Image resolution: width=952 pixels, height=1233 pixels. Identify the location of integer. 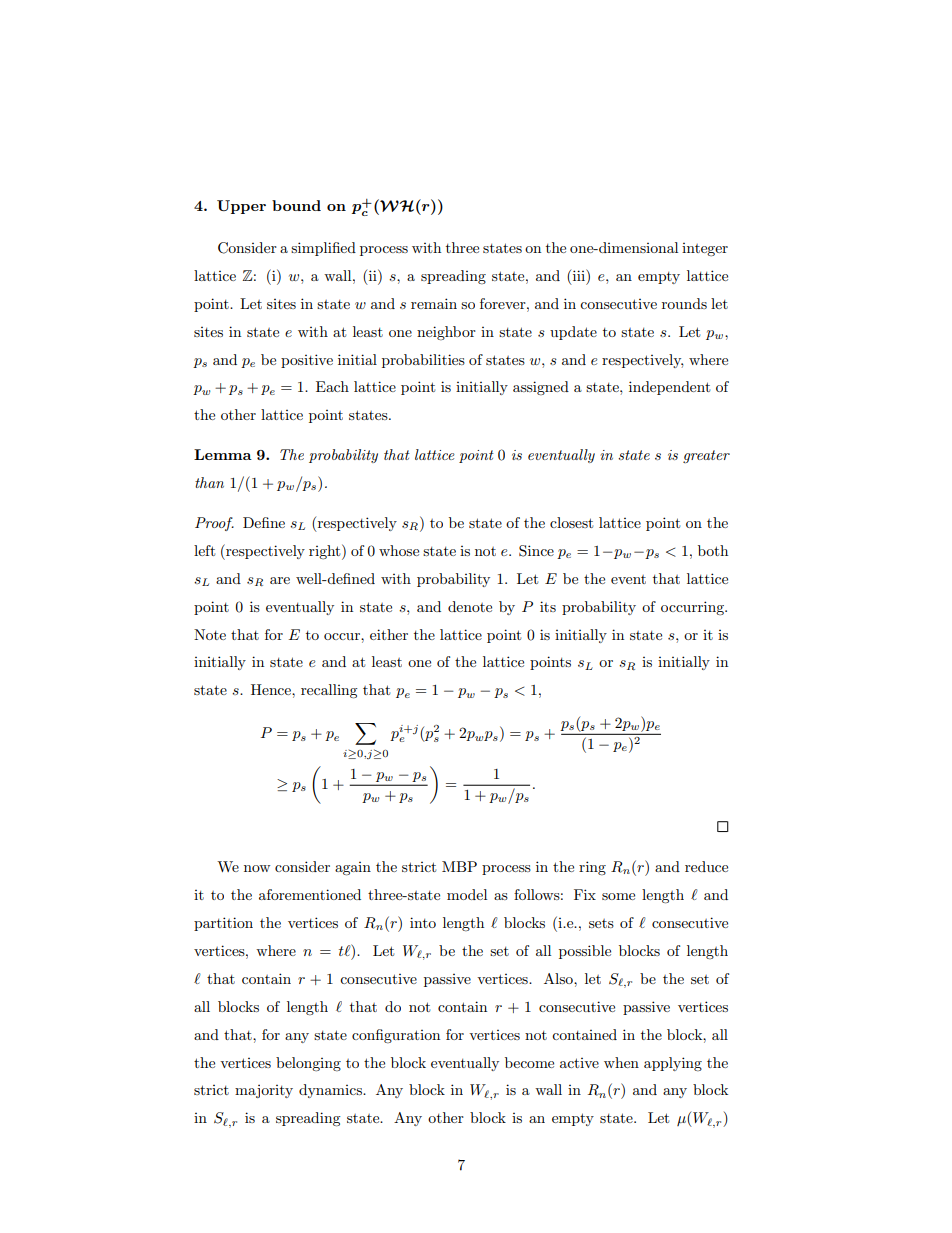
(705, 249).
